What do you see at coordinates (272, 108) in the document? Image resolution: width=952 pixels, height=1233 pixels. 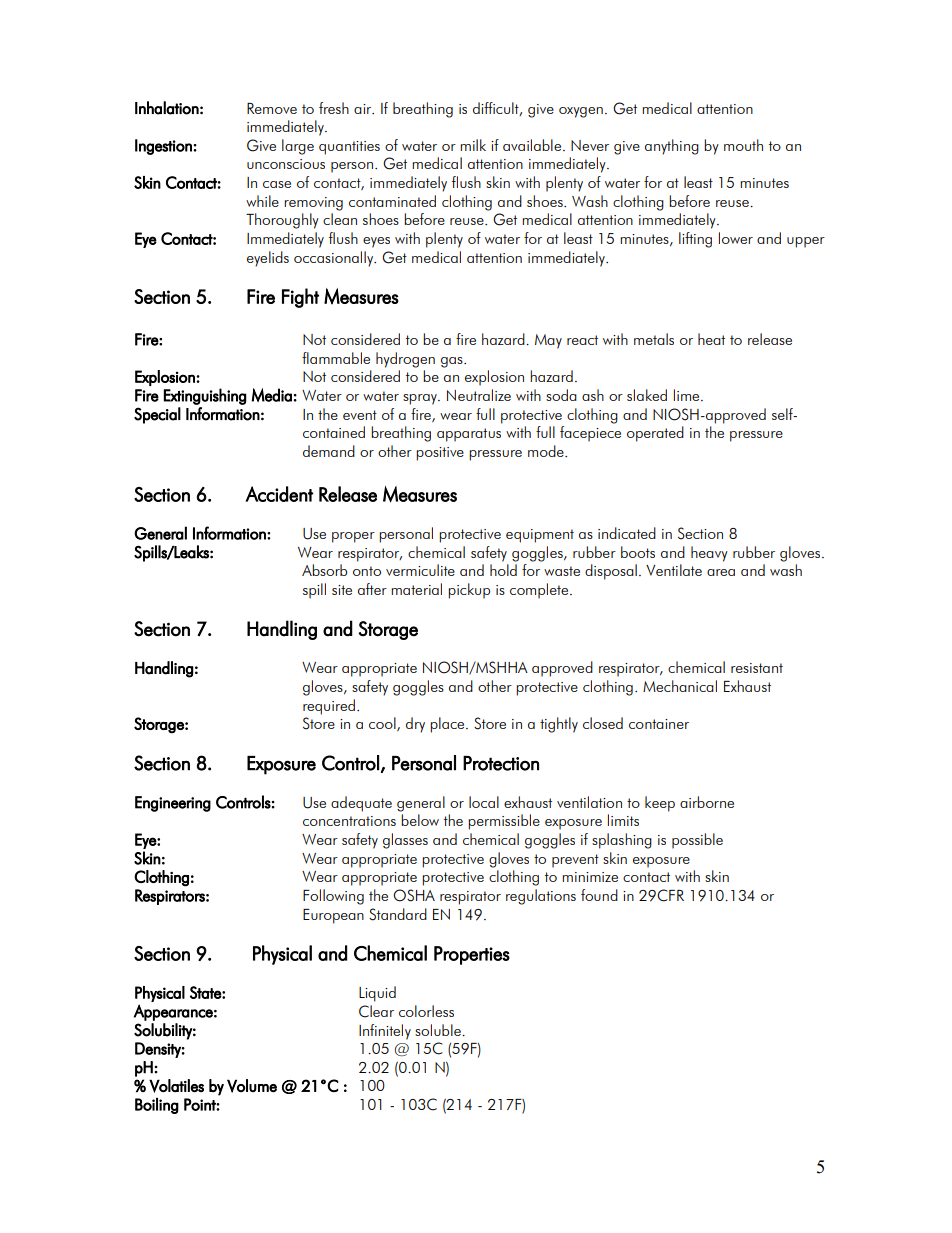 I see `Remove` at bounding box center [272, 108].
